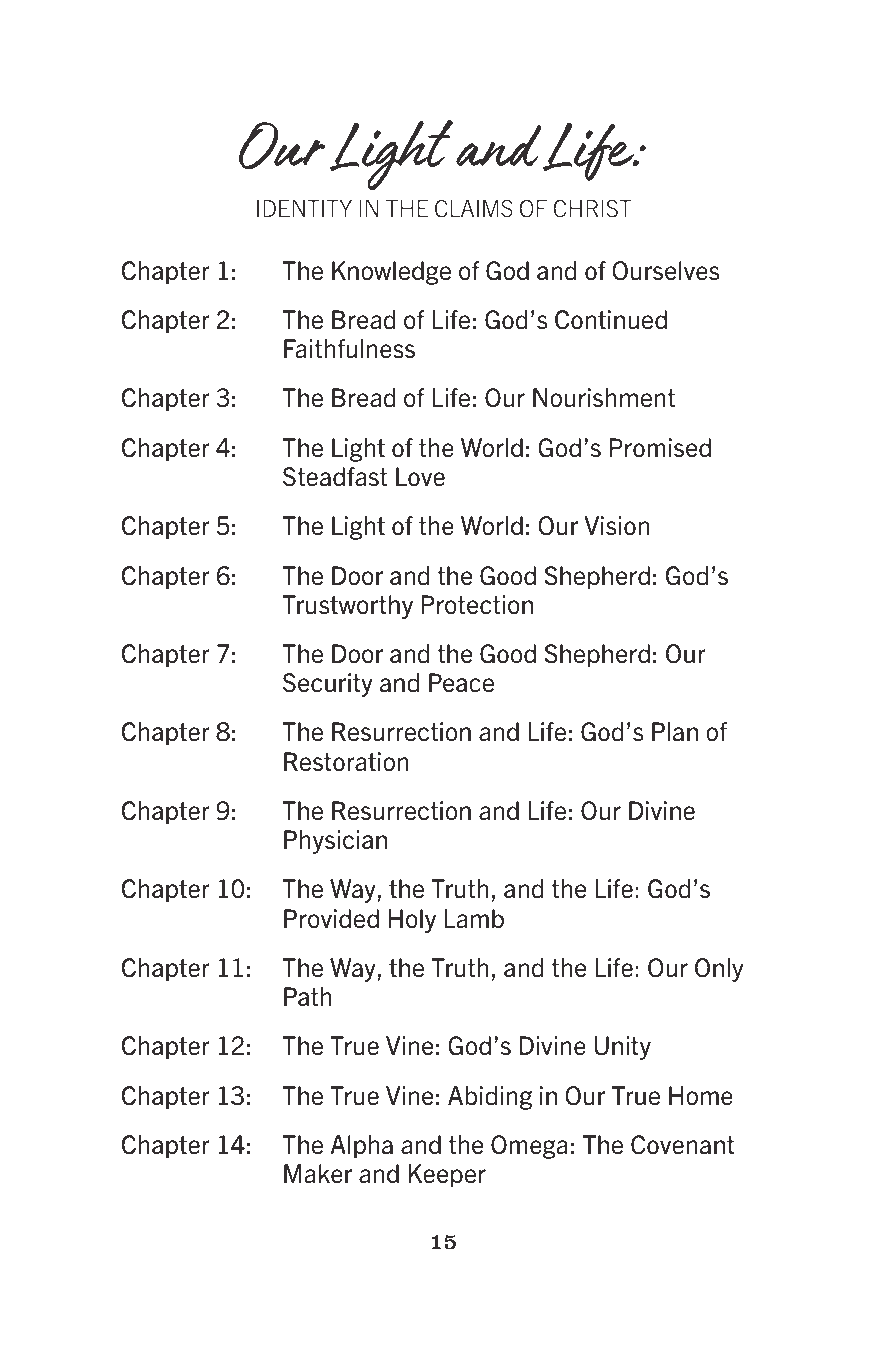 The width and height of the page is (887, 1372). Describe the element at coordinates (335, 477) in the page. I see `Steadfast` at that location.
